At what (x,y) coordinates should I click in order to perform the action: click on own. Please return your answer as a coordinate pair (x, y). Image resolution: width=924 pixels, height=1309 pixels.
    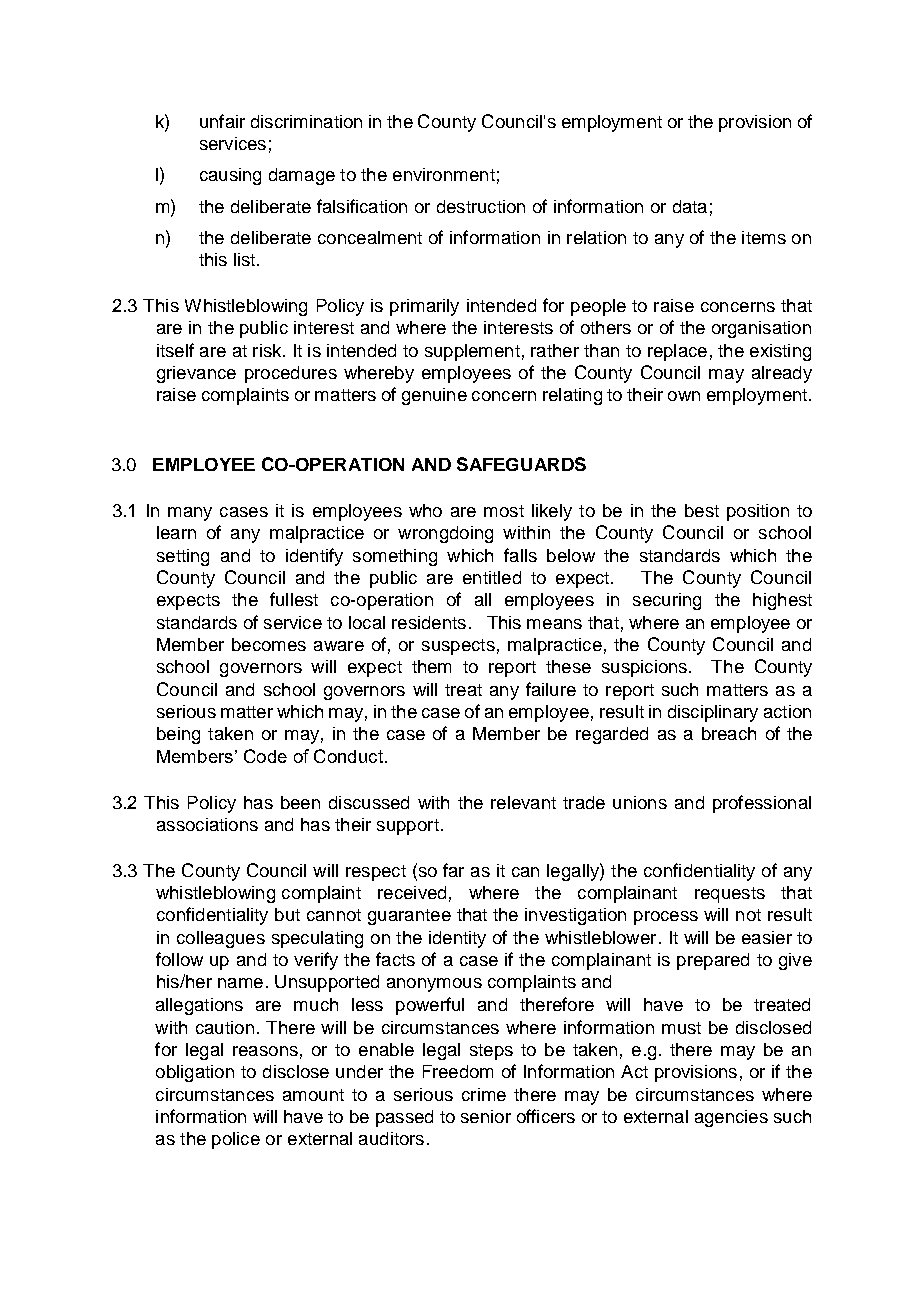
    Looking at the image, I should click on (684, 396).
